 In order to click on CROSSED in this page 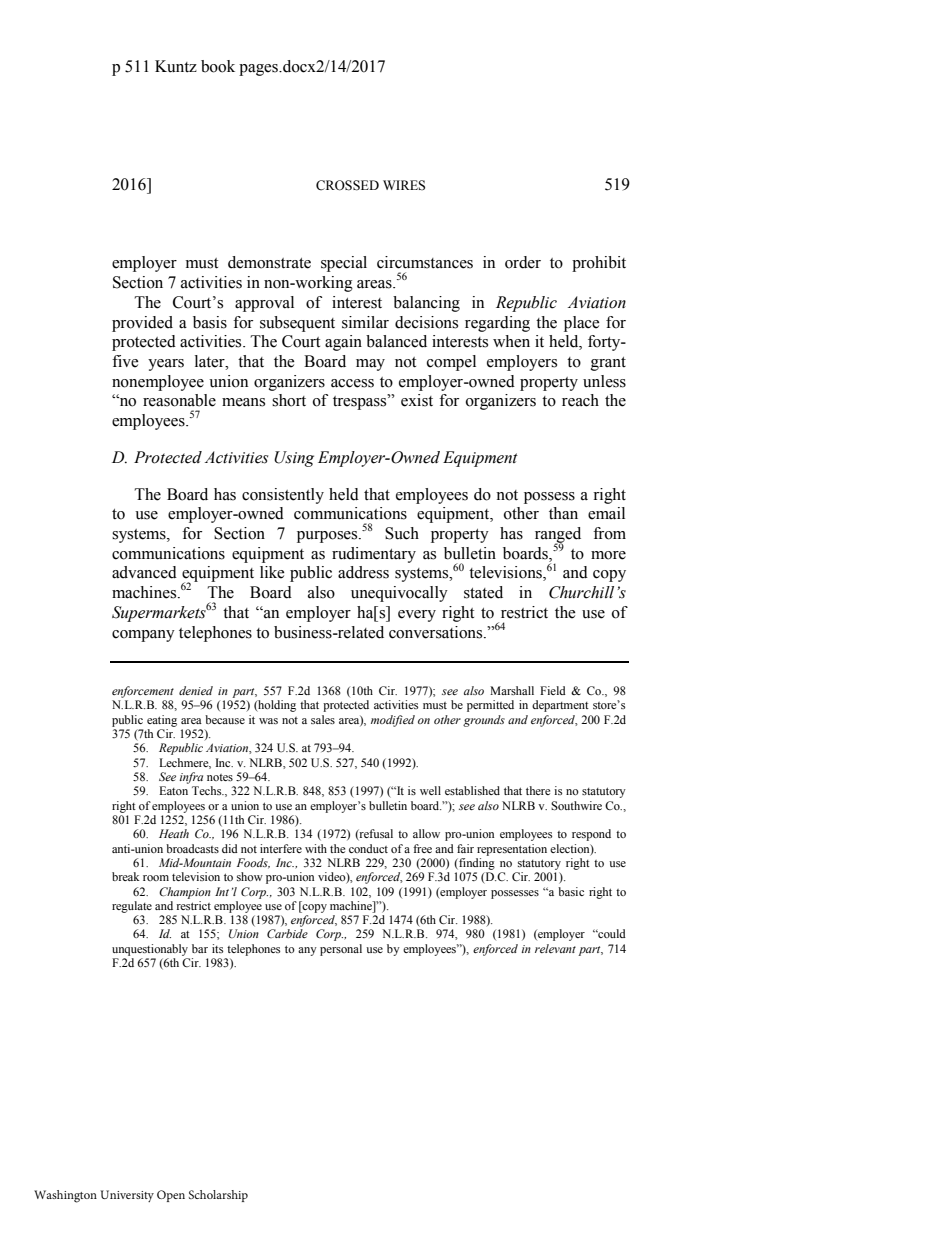, I will do `click(347, 185)`.
